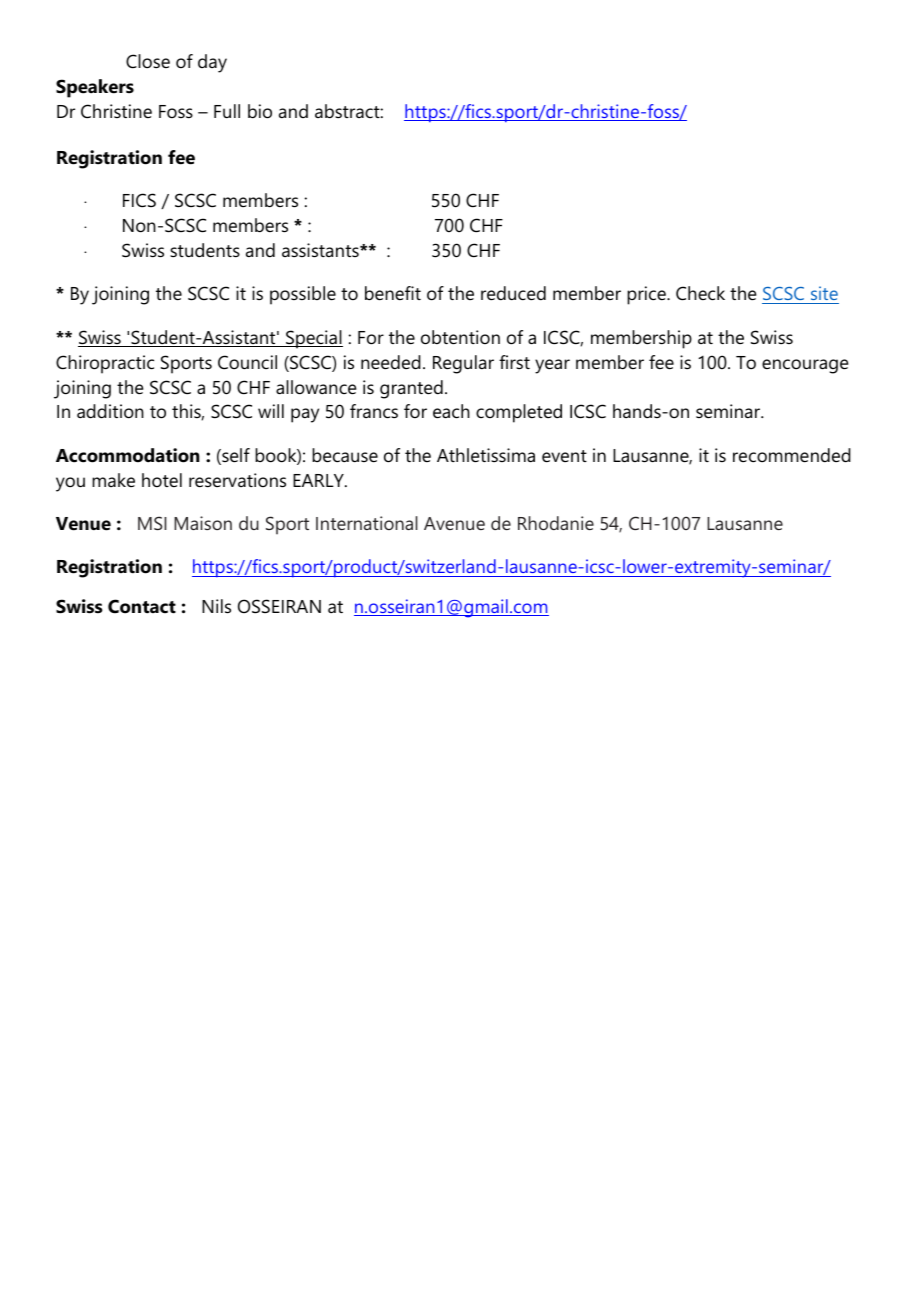 The width and height of the screenshot is (924, 1308). I want to click on possible, so click(303, 295).
